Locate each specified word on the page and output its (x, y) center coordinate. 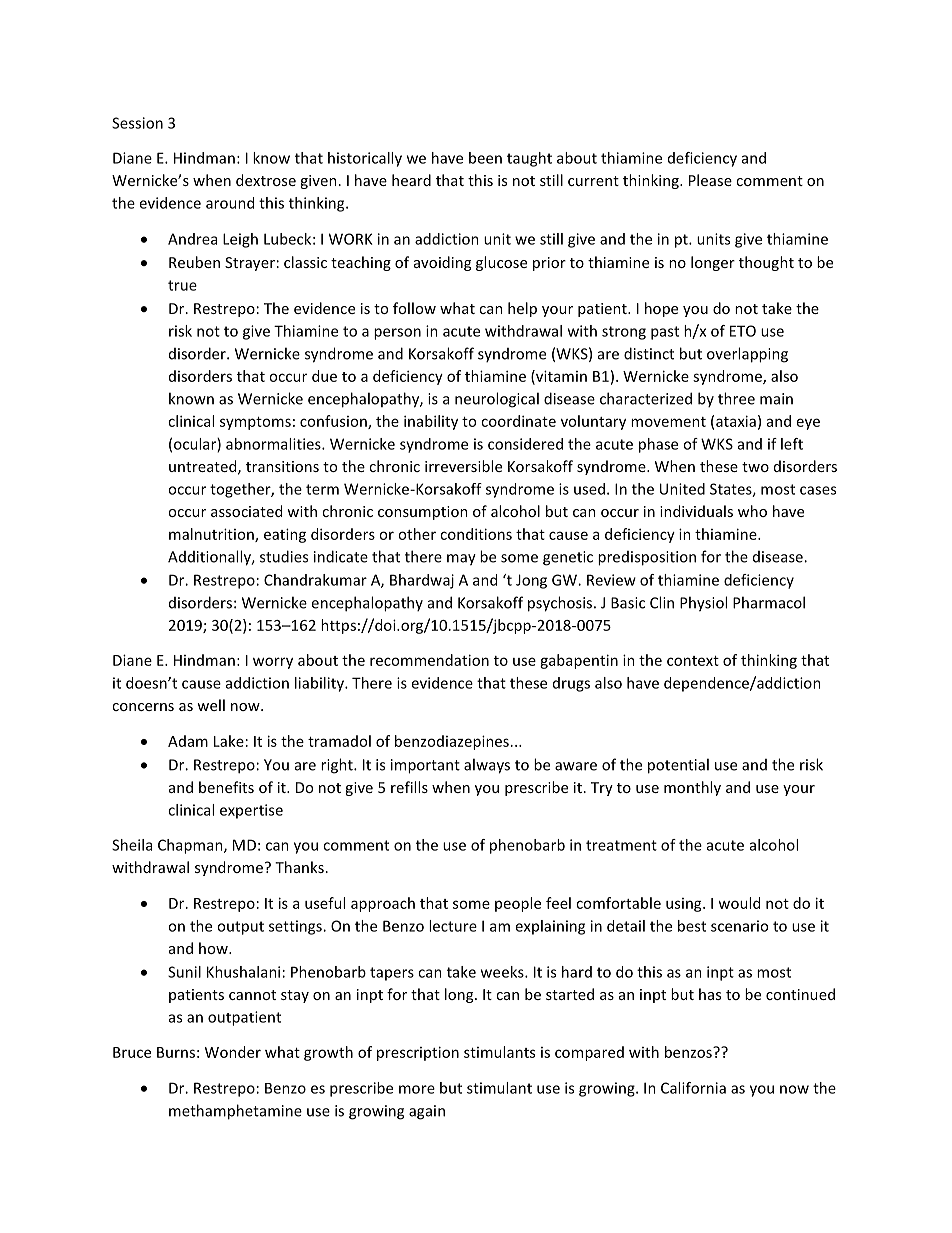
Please (710, 180)
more (417, 1089)
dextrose (266, 180)
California (693, 1088)
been (485, 158)
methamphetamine (235, 1112)
